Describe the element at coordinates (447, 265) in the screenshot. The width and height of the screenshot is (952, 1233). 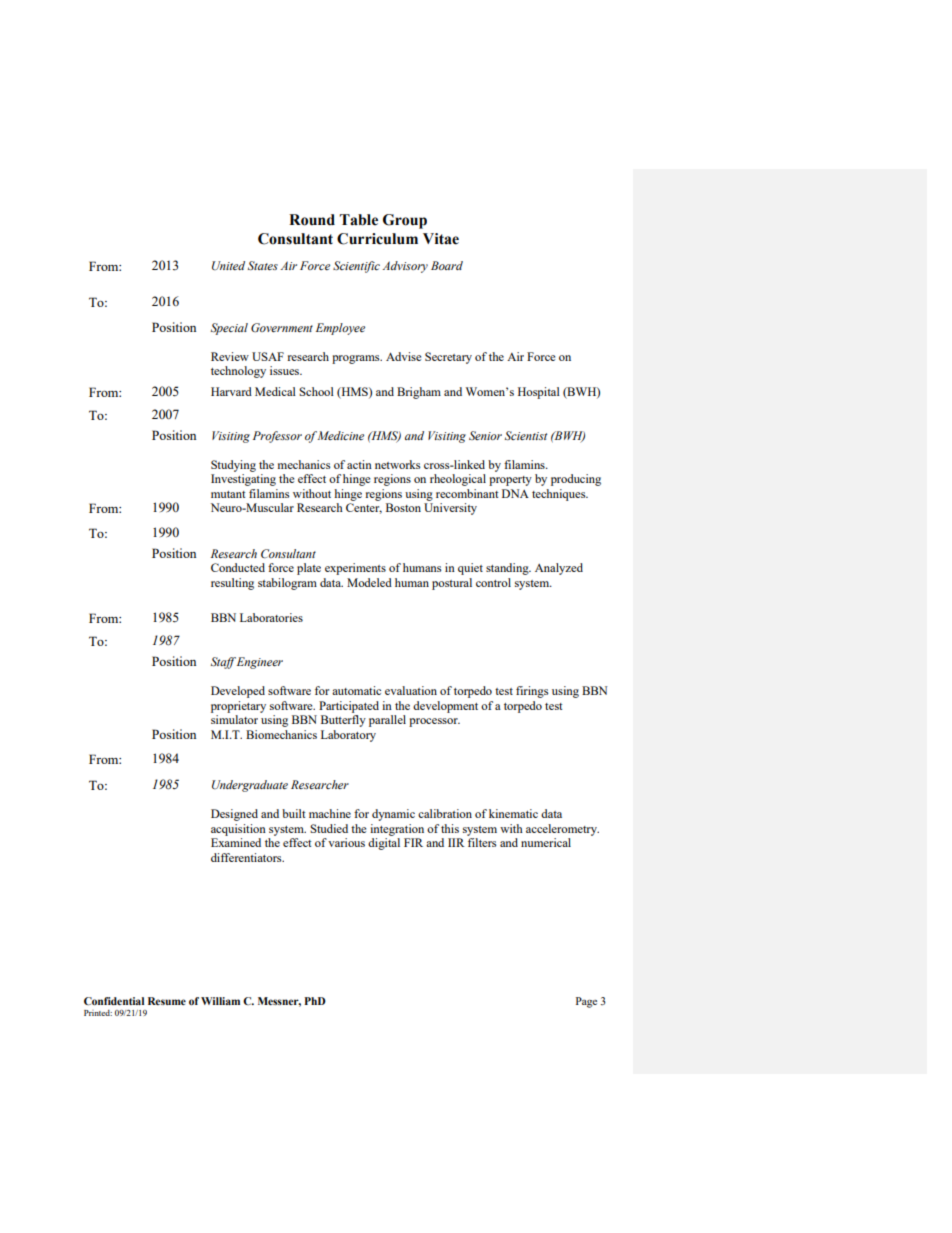
I see `Board` at that location.
